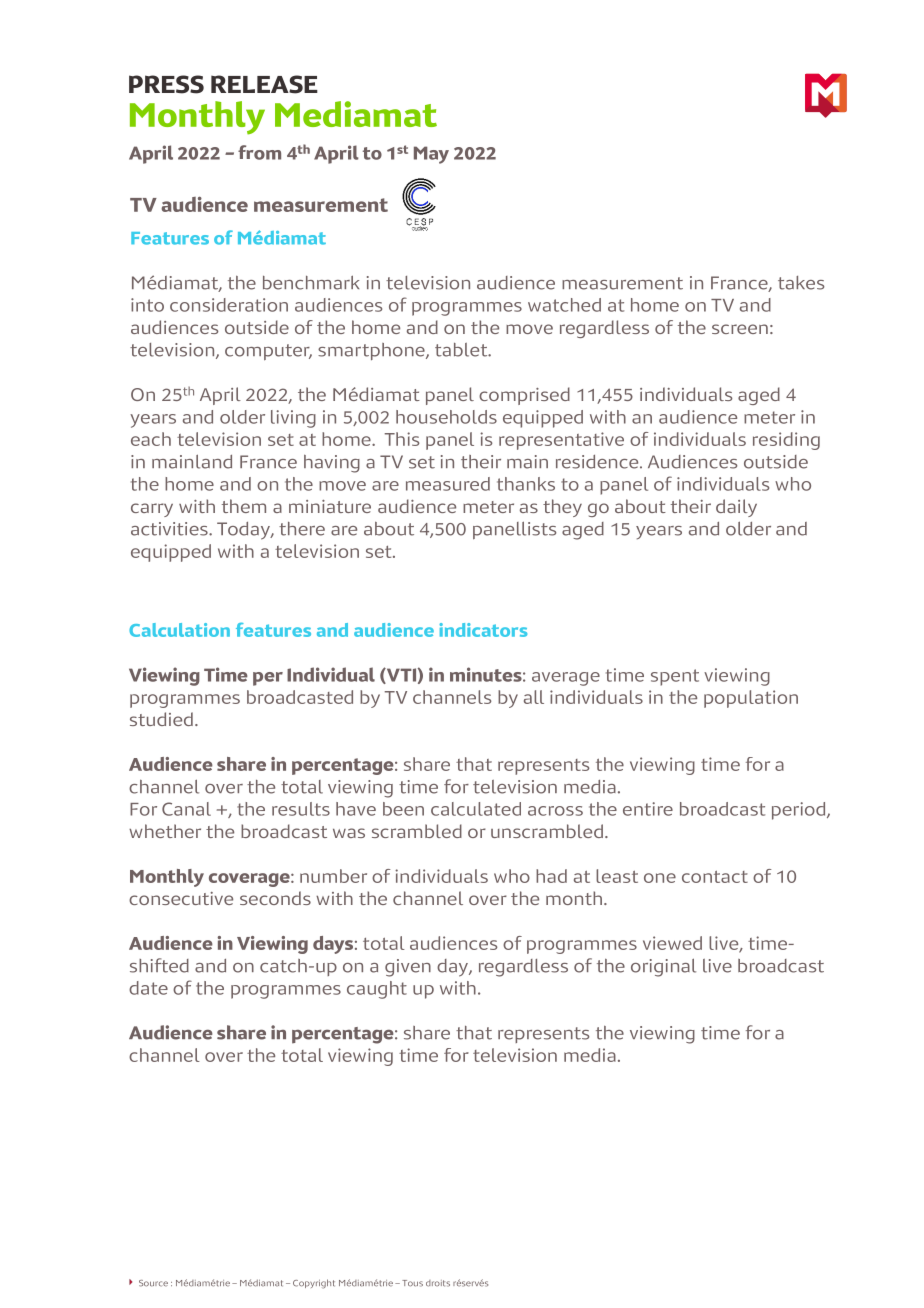 This document has height=1308, width=924. Describe the element at coordinates (801, 283) in the document. I see `takes` at that location.
